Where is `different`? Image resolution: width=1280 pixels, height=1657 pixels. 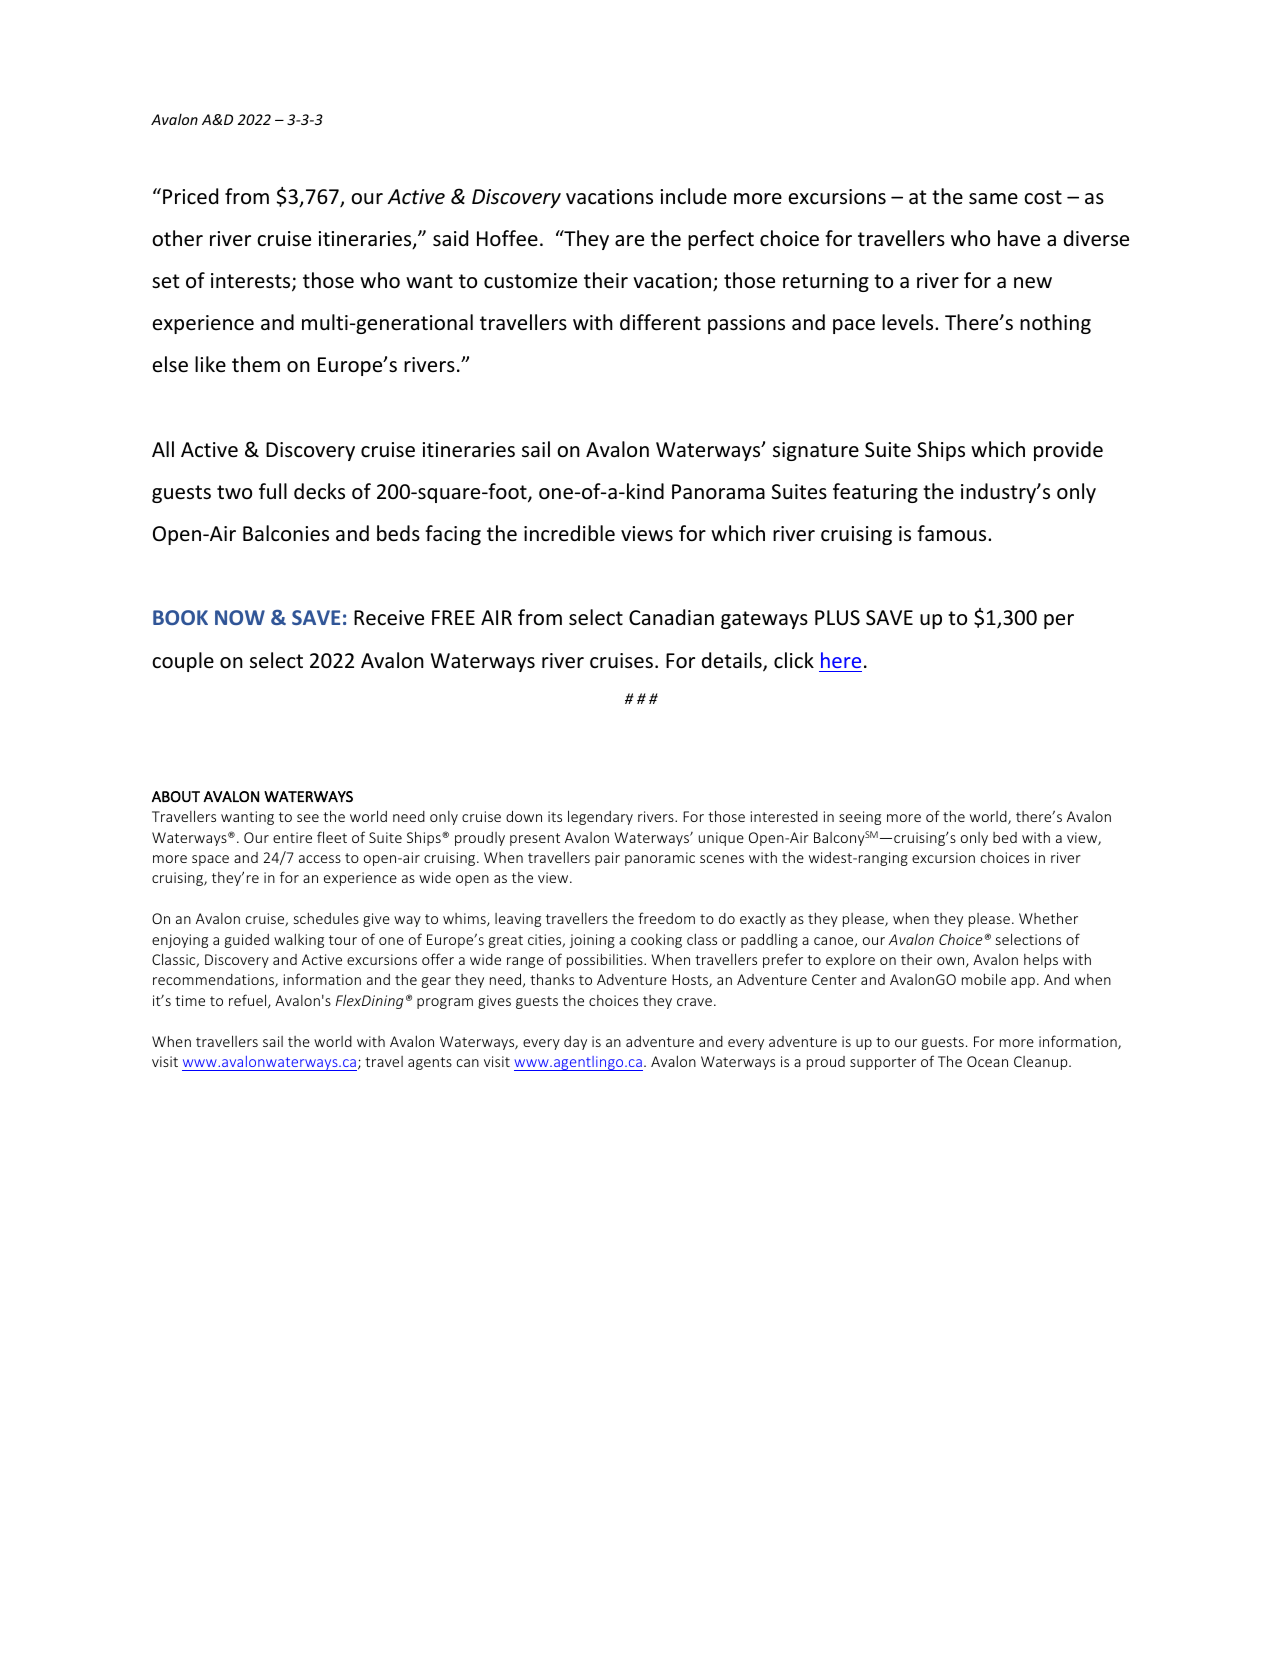
different is located at coordinates (660, 322).
